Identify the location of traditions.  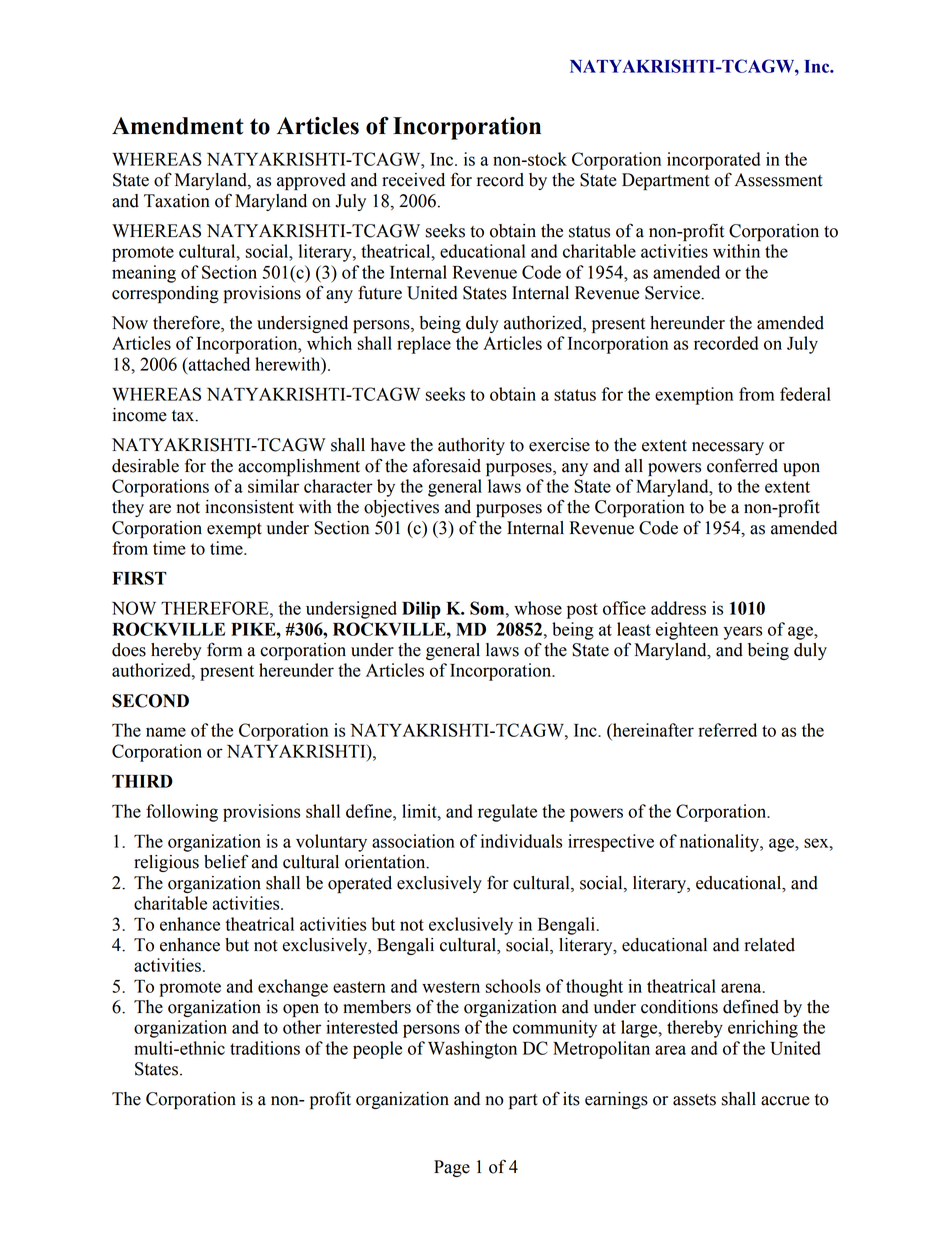
(265, 1048).
